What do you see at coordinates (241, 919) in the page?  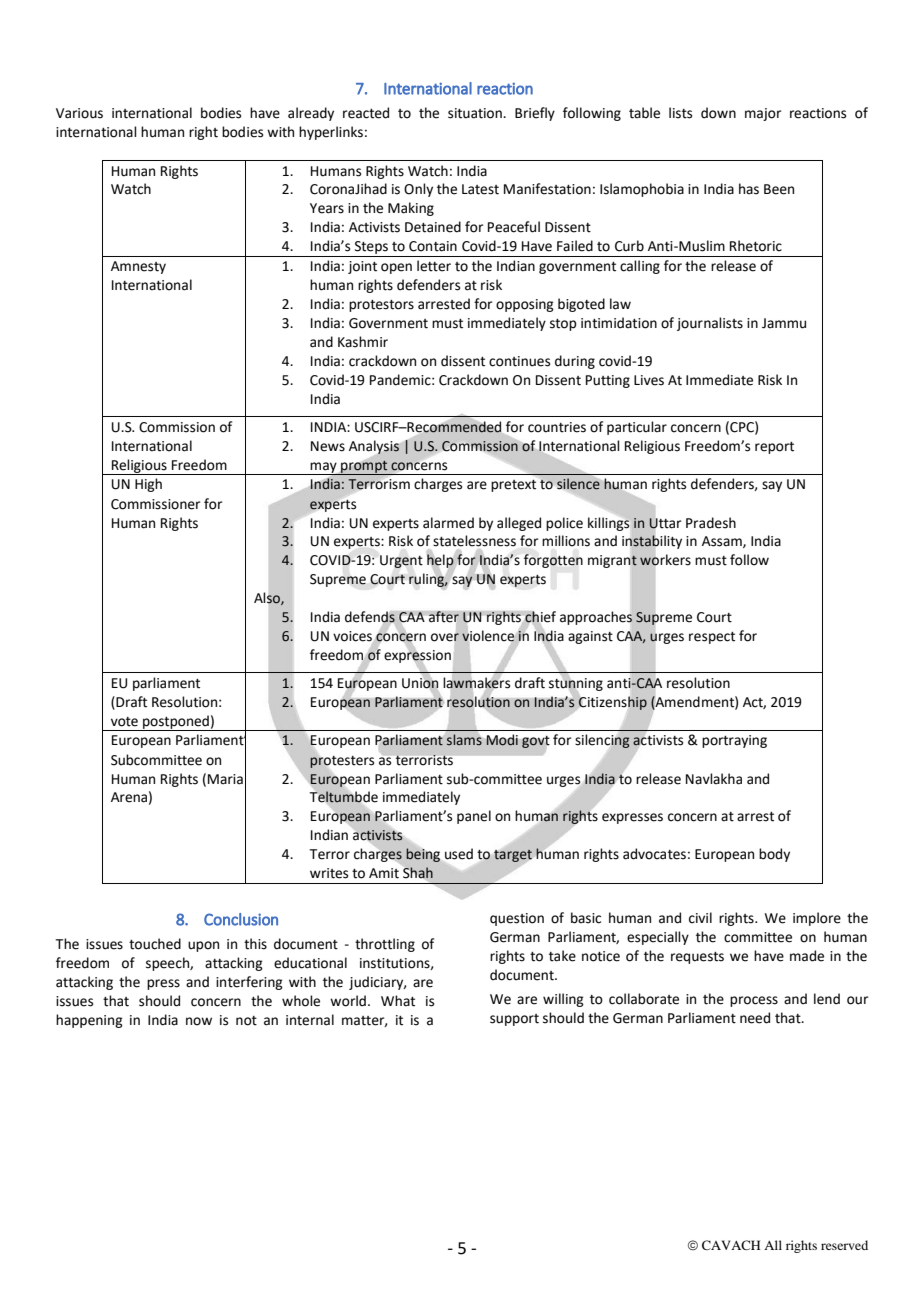 I see `Conclusion` at bounding box center [241, 919].
